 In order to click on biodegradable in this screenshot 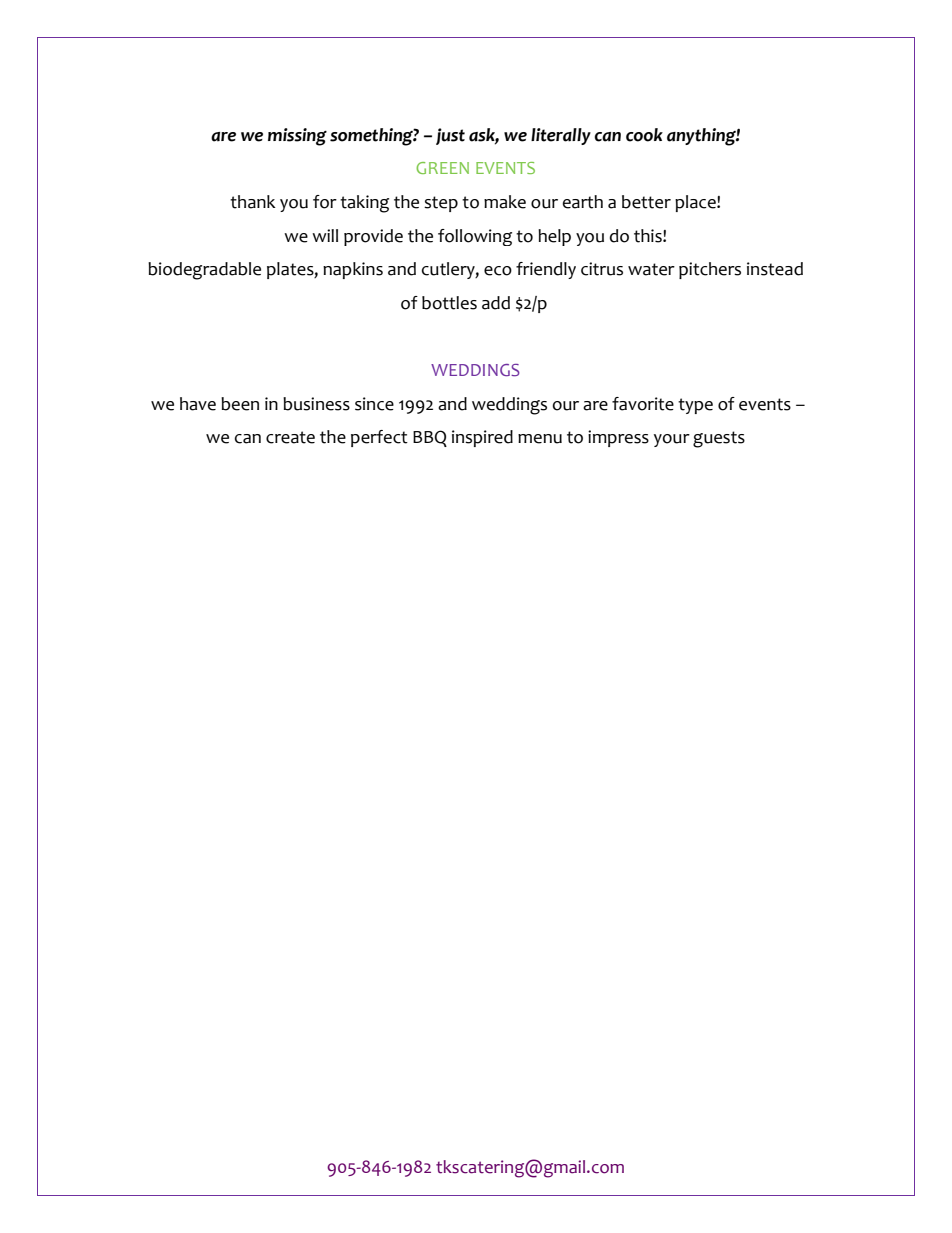, I will do `click(204, 271)`.
